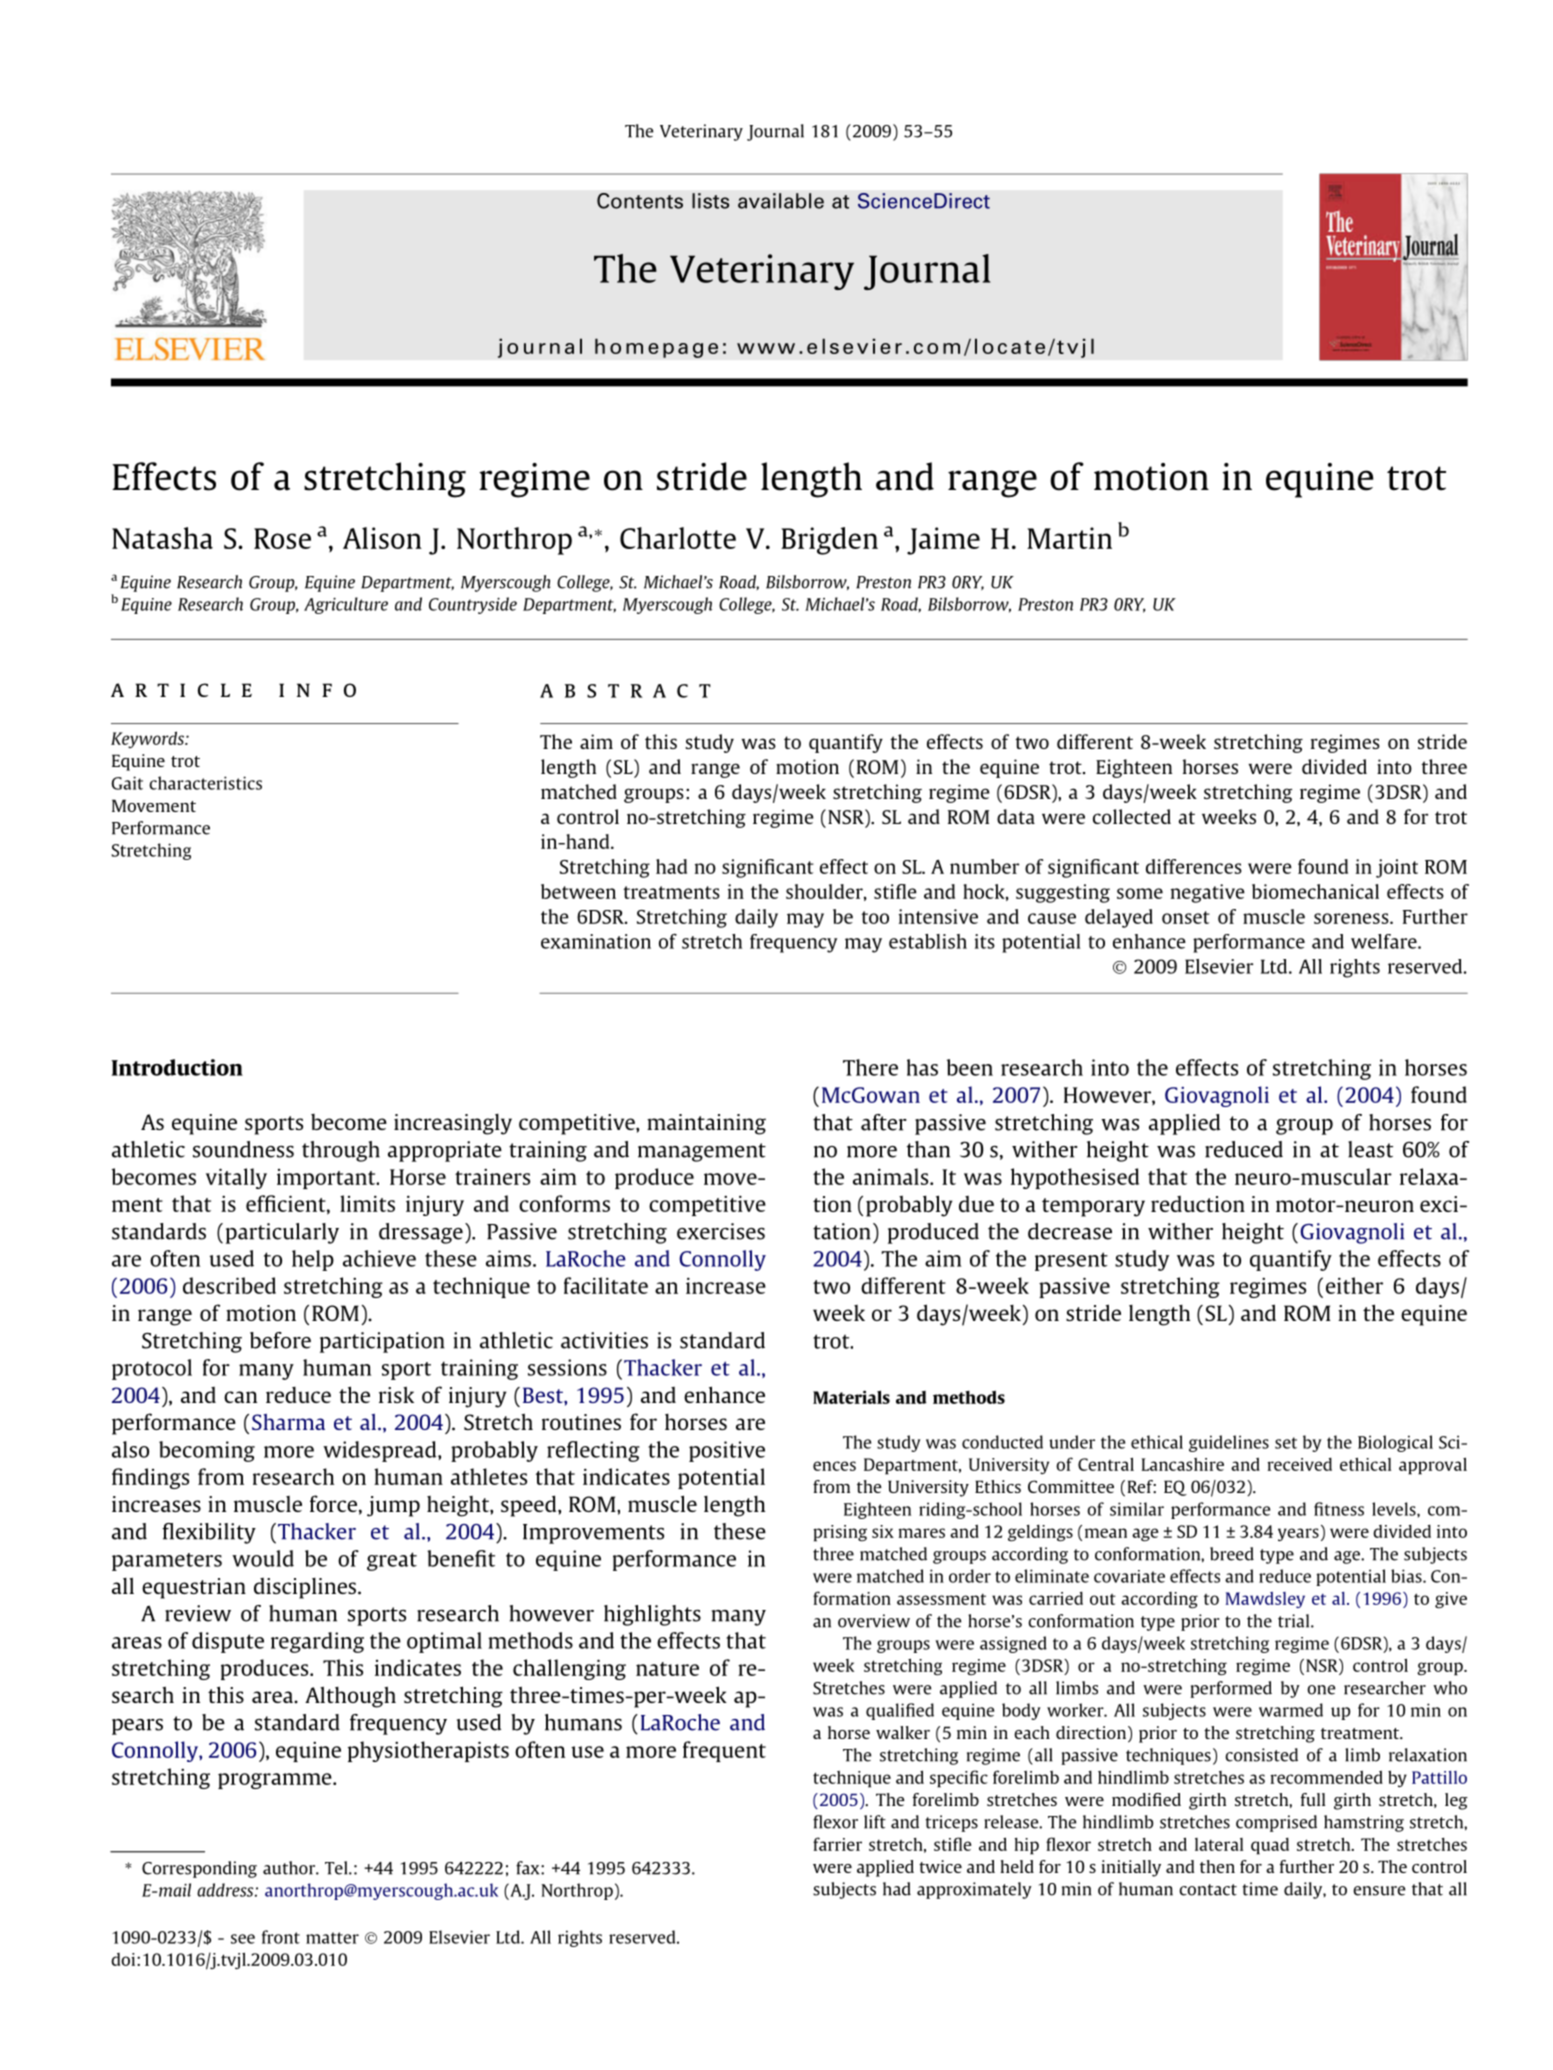 Image resolution: width=1553 pixels, height=2070 pixels. I want to click on least, so click(1370, 1149).
